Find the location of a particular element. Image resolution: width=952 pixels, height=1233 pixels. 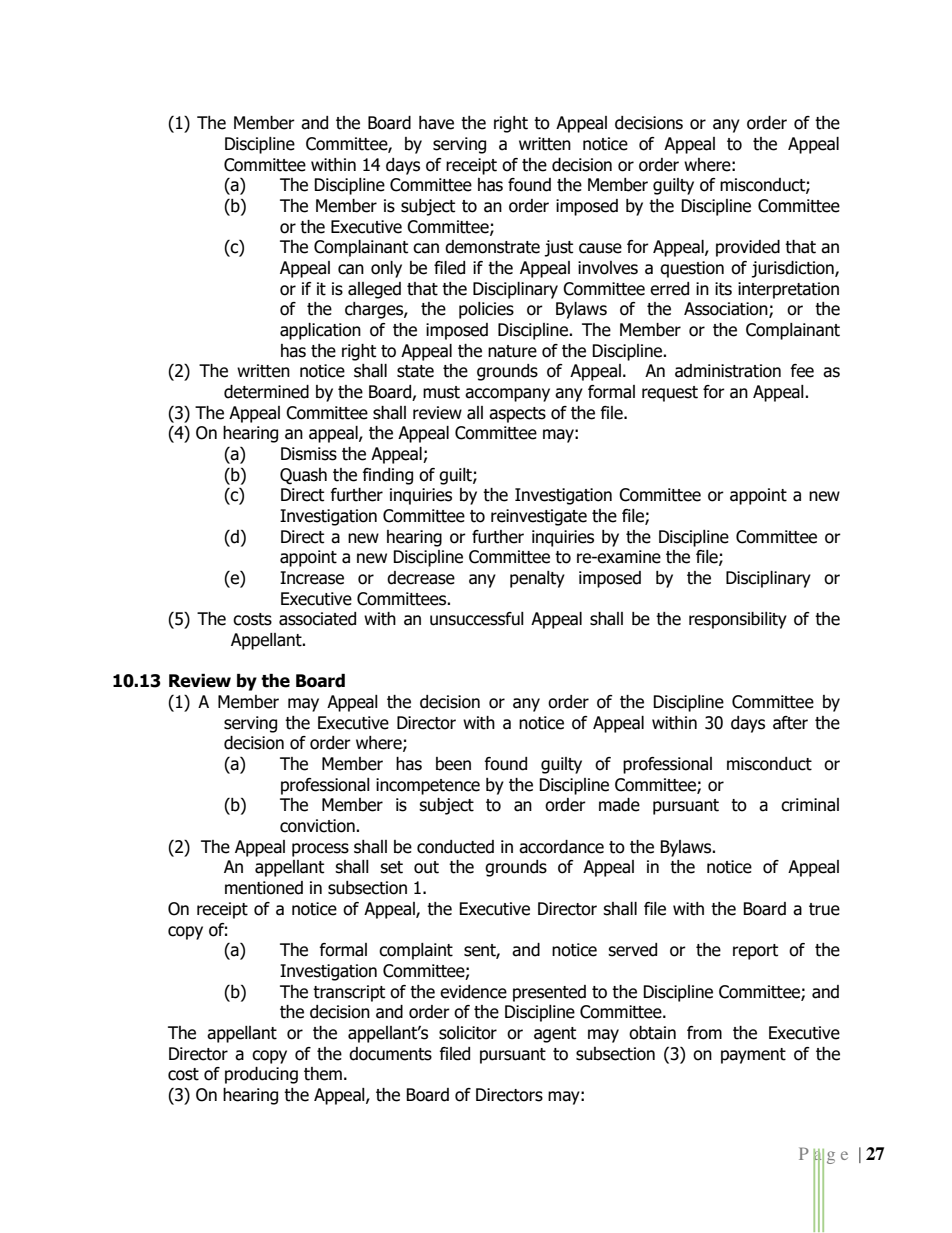

just is located at coordinates (558, 248).
